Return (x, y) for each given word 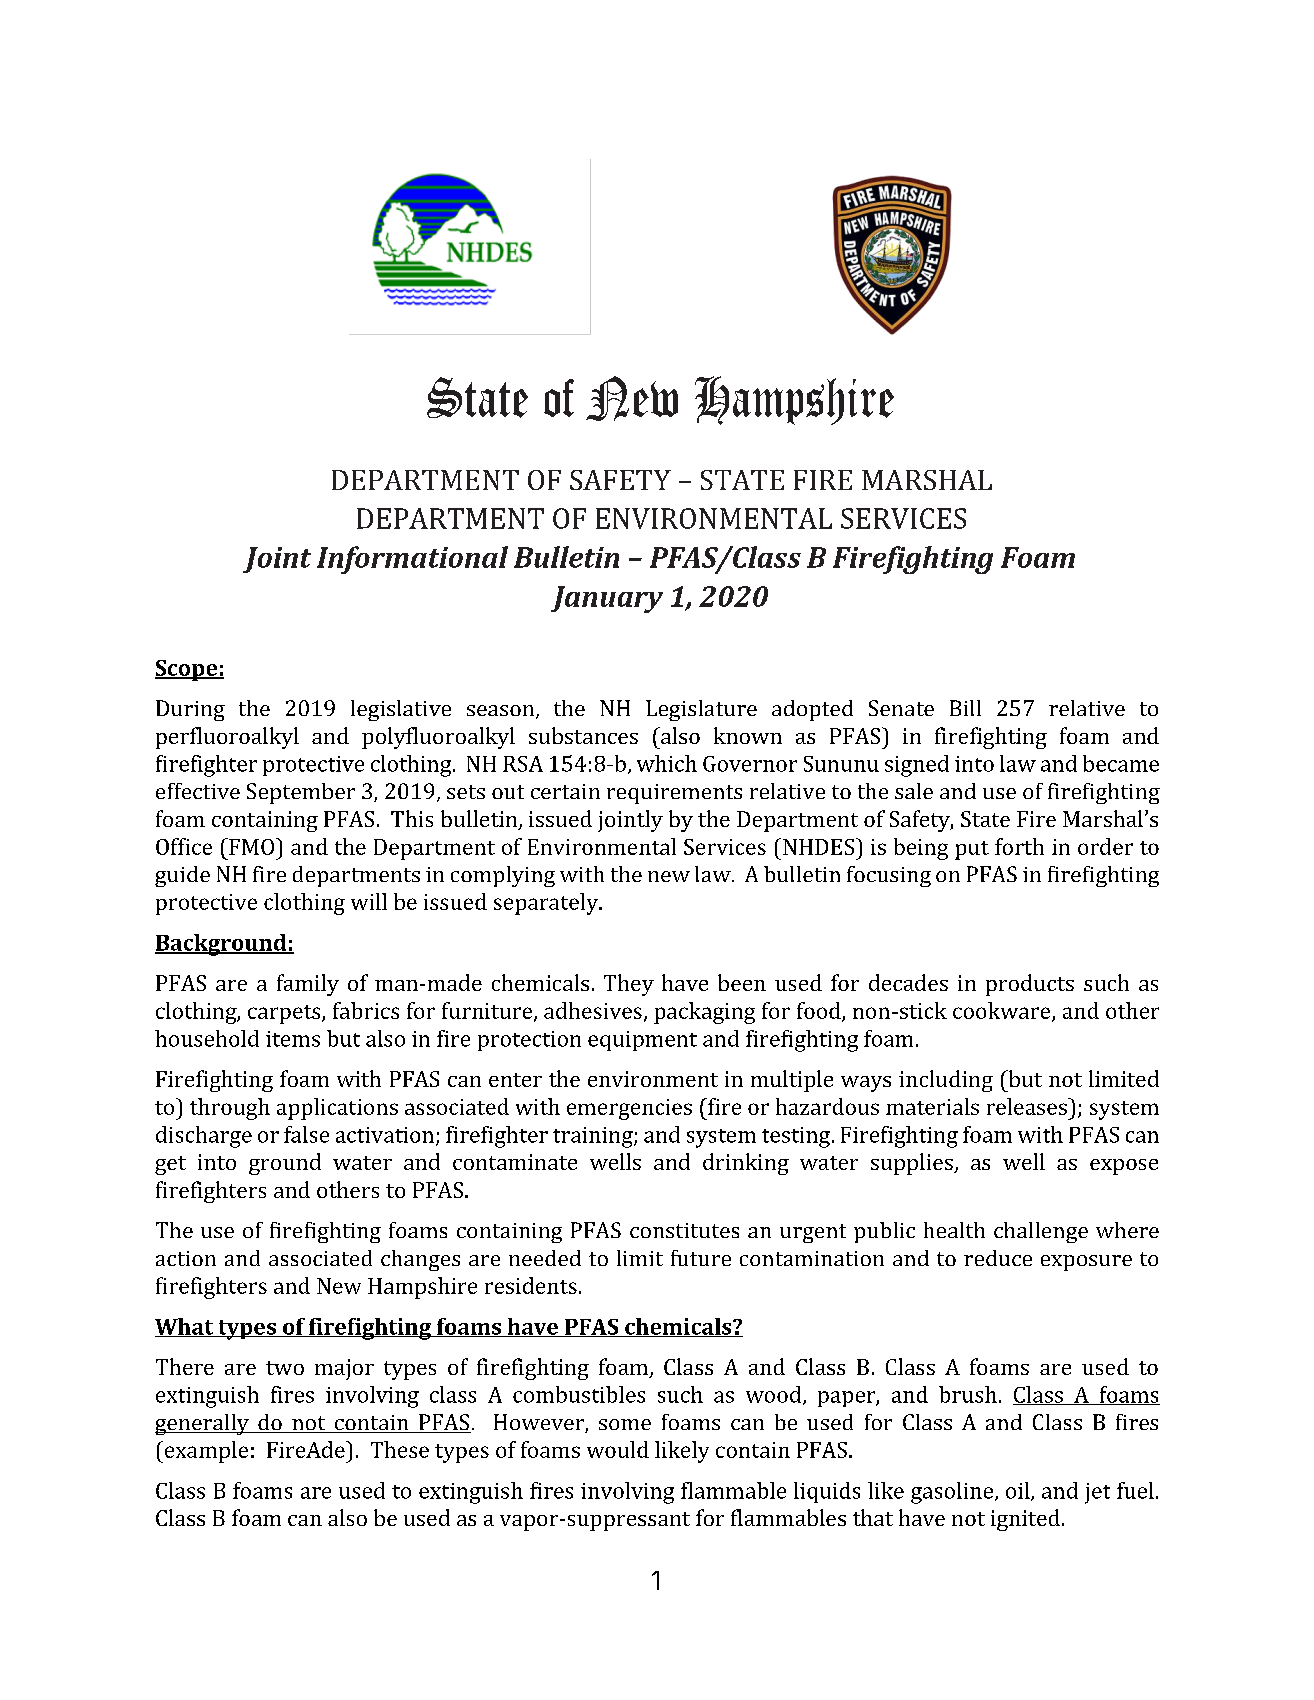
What (185, 1327)
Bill (965, 708)
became (1121, 763)
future (701, 1258)
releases (1028, 1106)
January (607, 599)
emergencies (629, 1109)
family (308, 985)
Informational (412, 560)
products (1030, 985)
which (667, 763)
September (301, 793)
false (306, 1134)
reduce (998, 1258)
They (629, 985)
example (205, 1452)
